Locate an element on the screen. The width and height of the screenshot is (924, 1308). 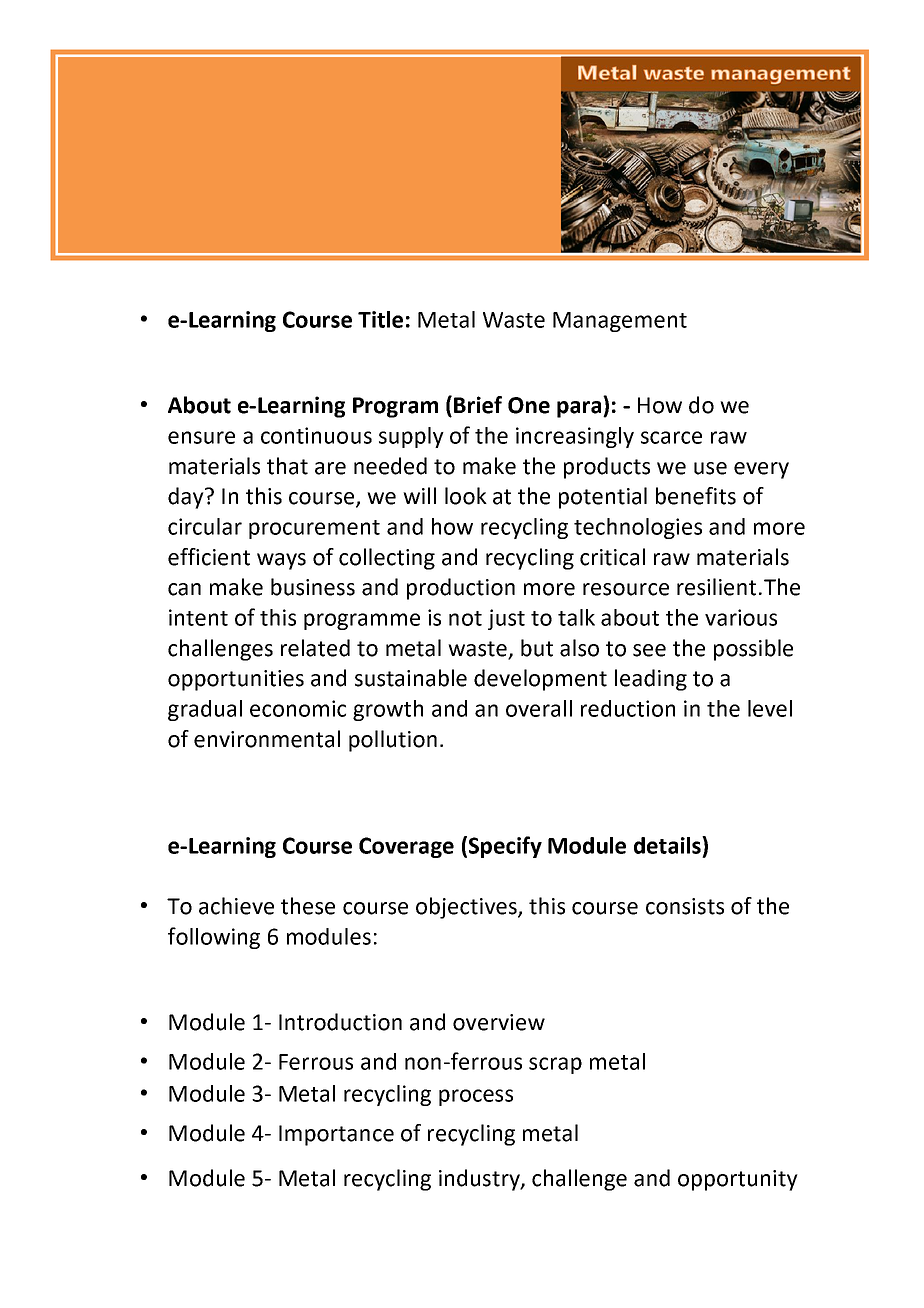
process is located at coordinates (476, 1097).
